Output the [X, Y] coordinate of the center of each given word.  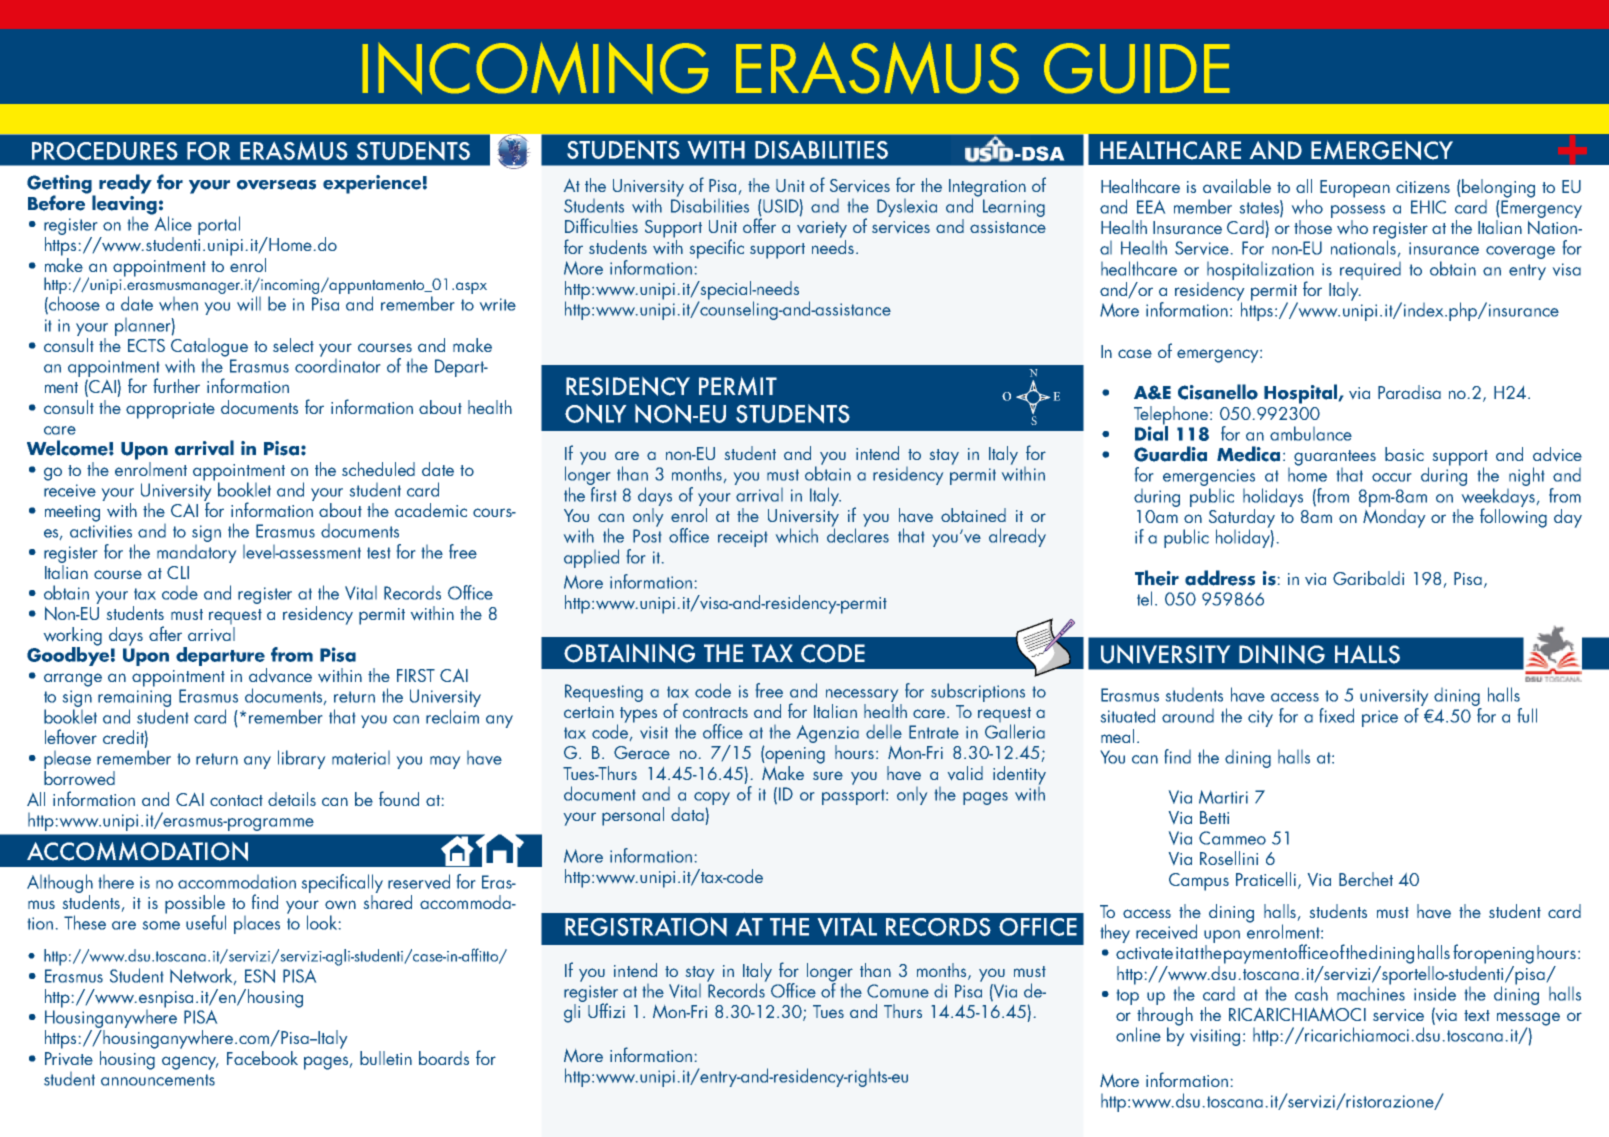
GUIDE [1137, 68]
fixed [1337, 715]
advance [280, 675]
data [687, 814]
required [1370, 271]
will [249, 303]
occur [1391, 477]
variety [822, 229]
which [797, 535]
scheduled [378, 469]
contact [236, 800]
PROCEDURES [105, 151]
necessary [862, 695]
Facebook [262, 1058]
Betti [1214, 817]
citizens [1423, 187]
